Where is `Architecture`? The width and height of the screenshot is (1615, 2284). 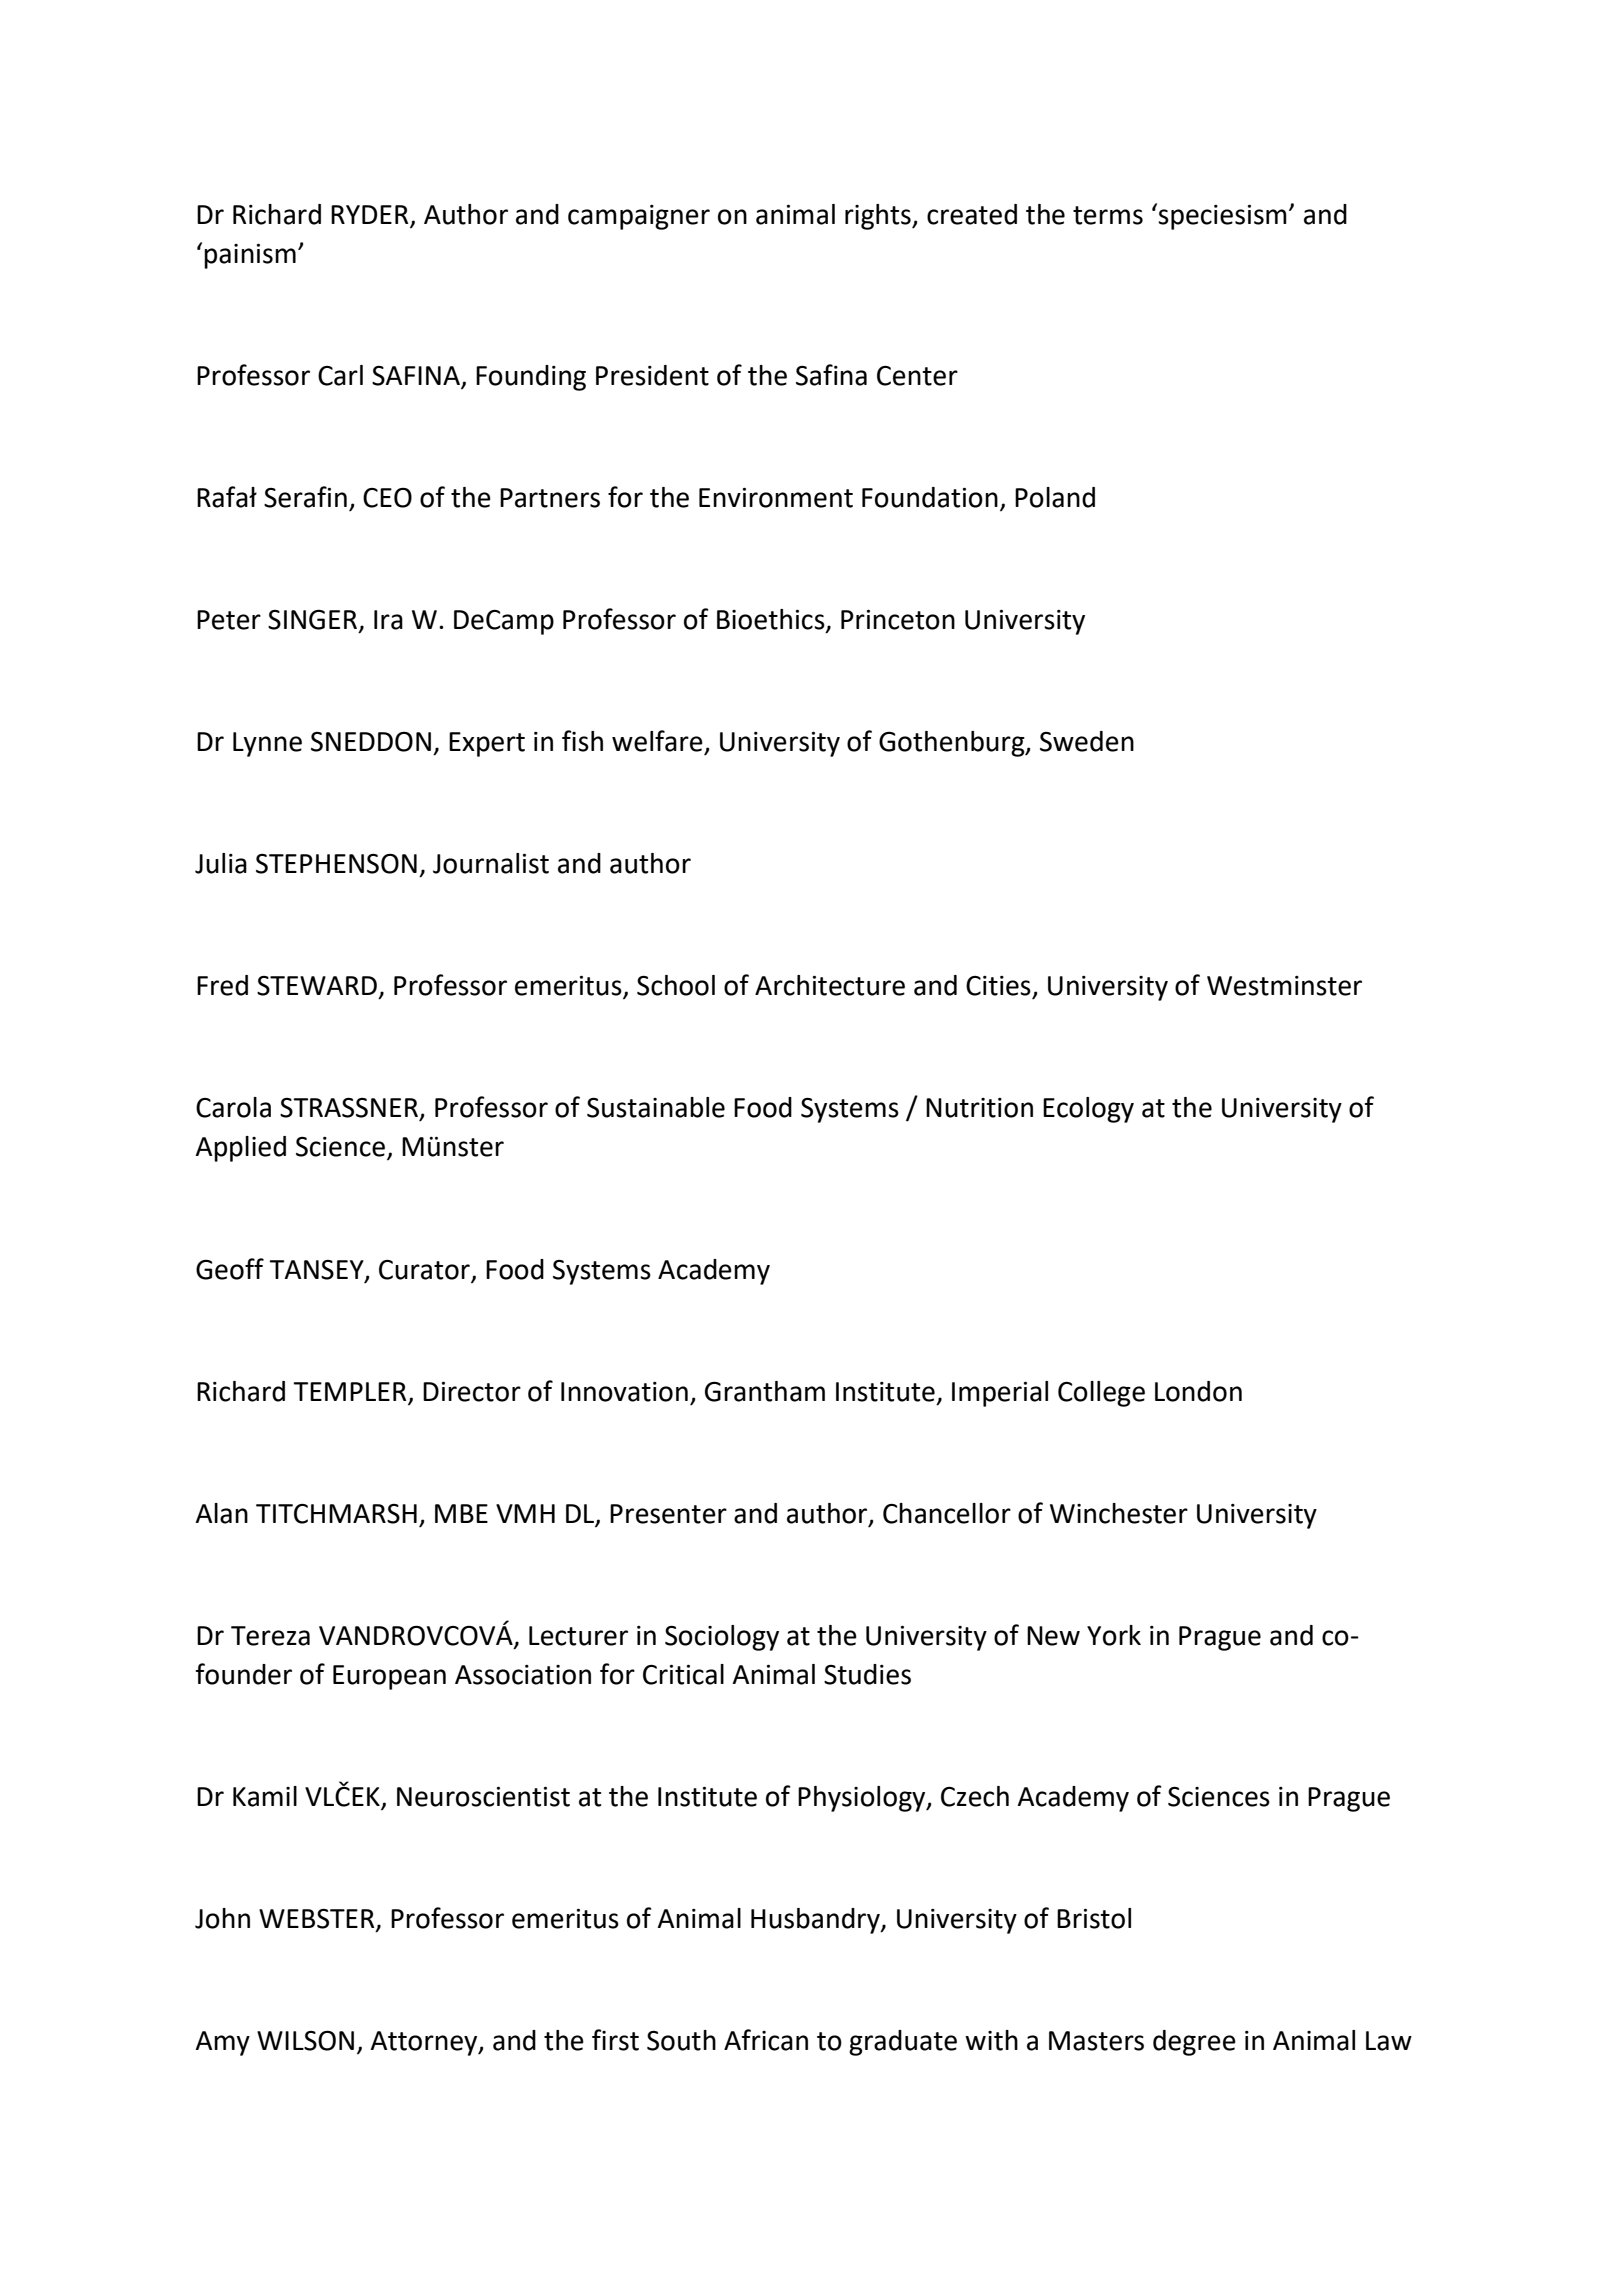 Architecture is located at coordinates (830, 985).
